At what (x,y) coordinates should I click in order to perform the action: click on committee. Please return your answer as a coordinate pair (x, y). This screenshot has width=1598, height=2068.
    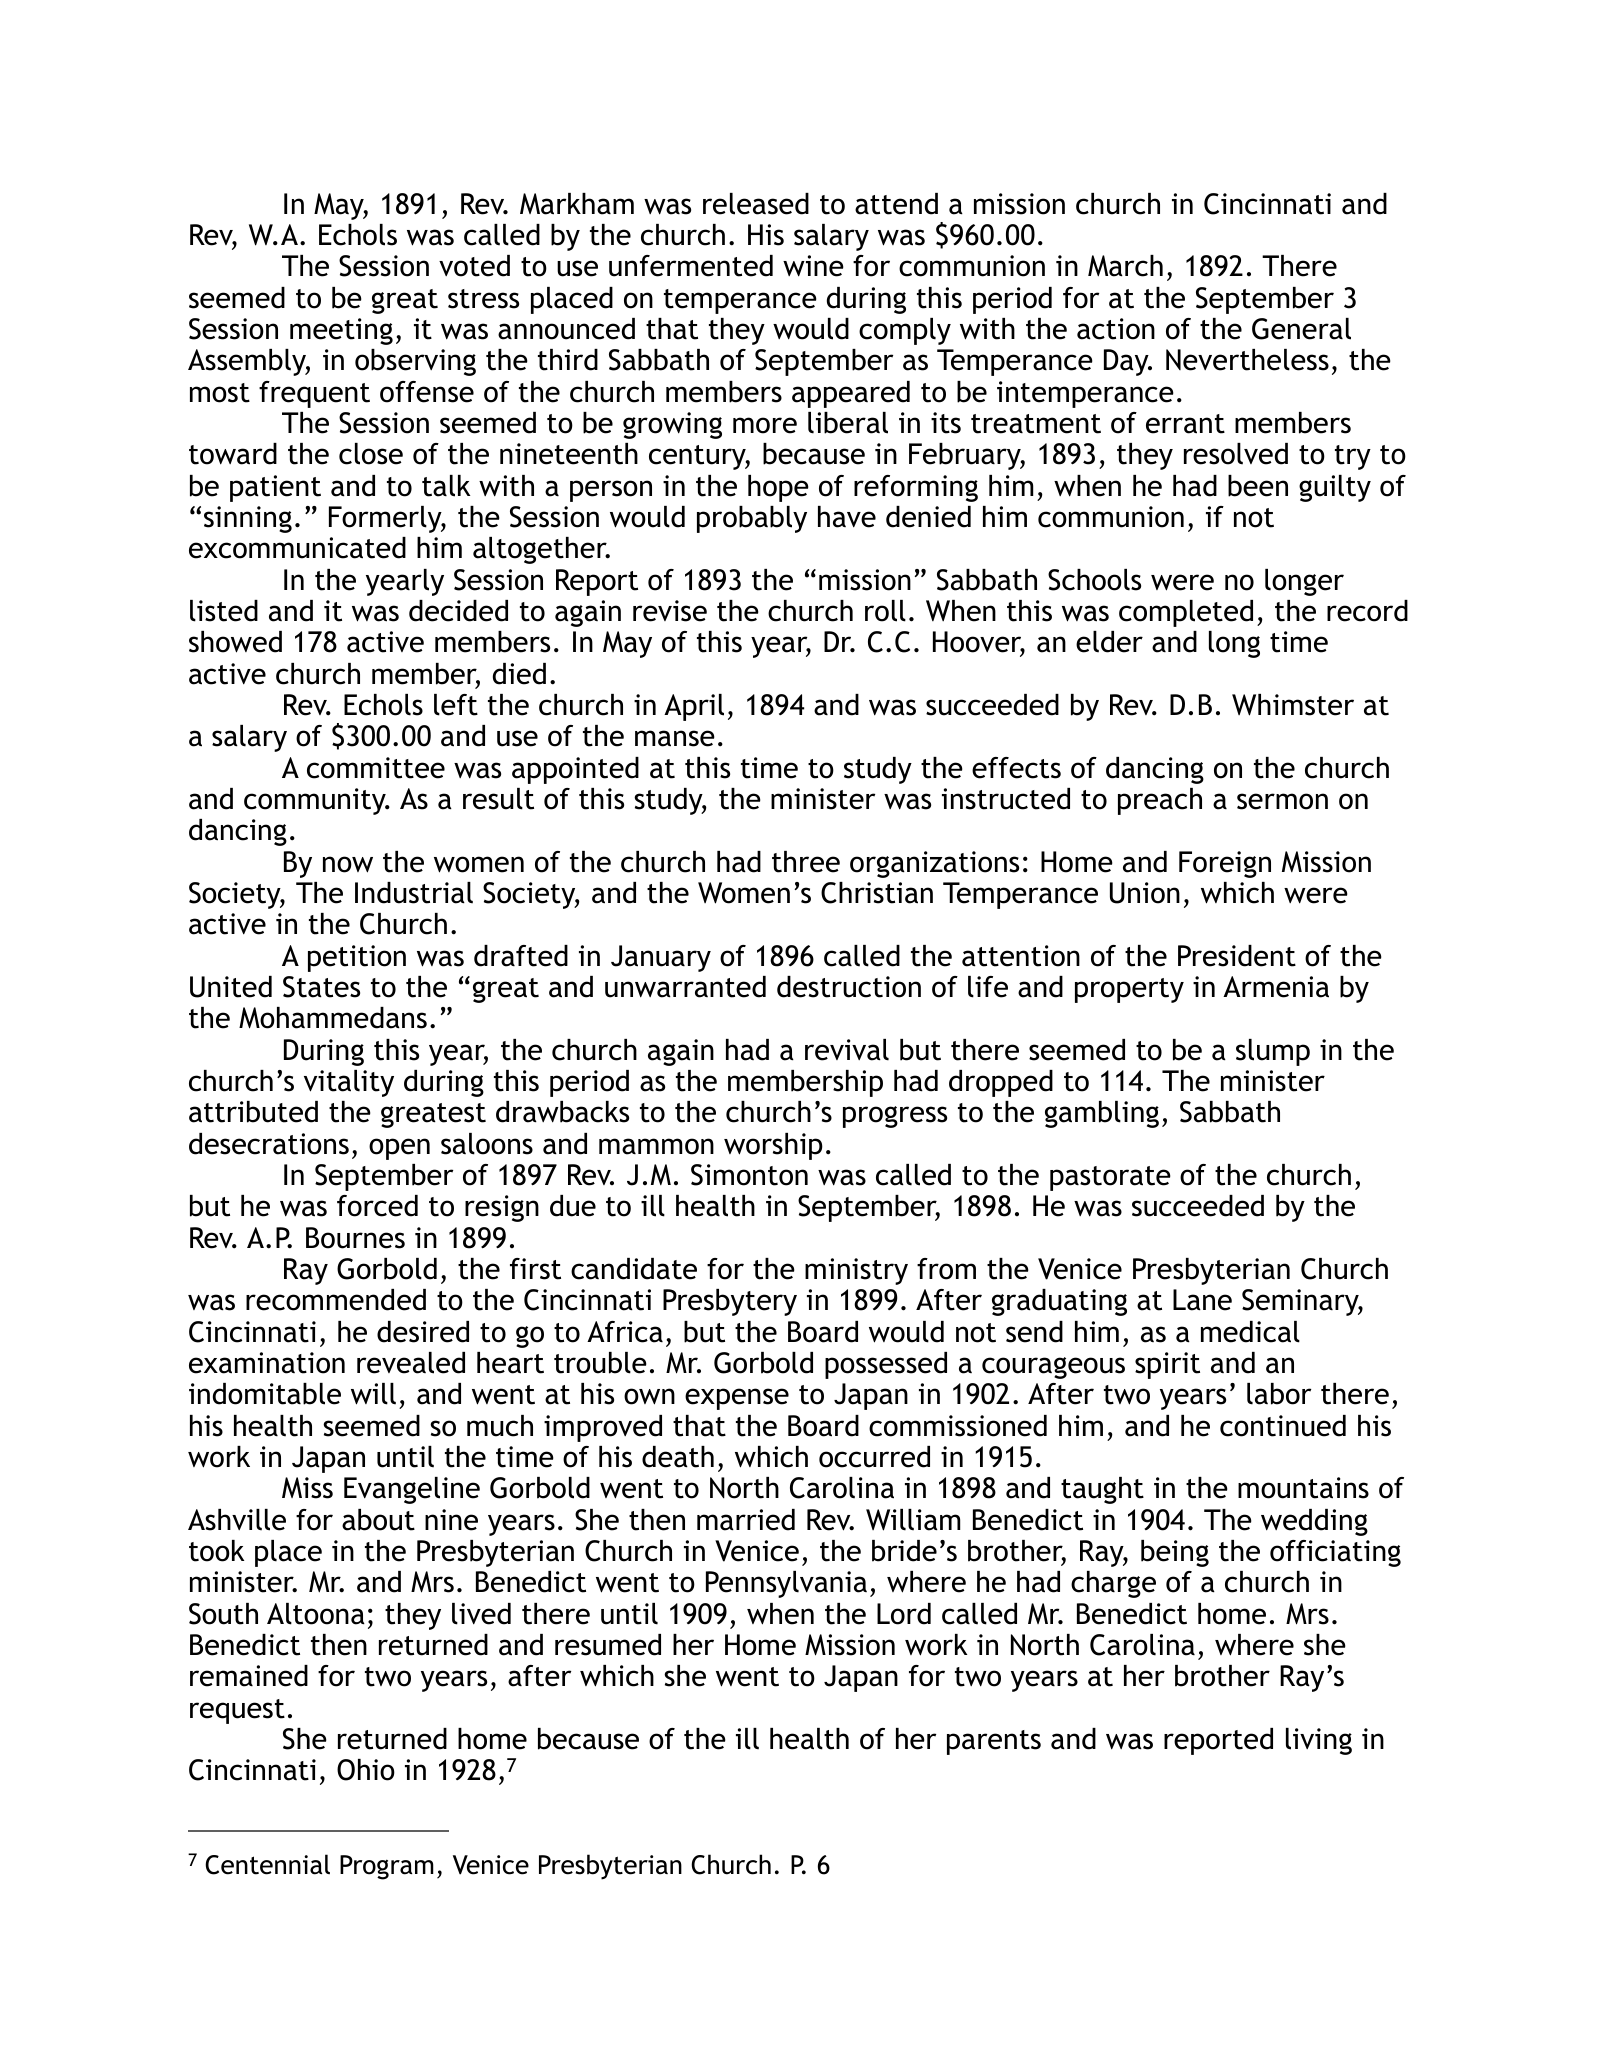
    Looking at the image, I should click on (376, 768).
